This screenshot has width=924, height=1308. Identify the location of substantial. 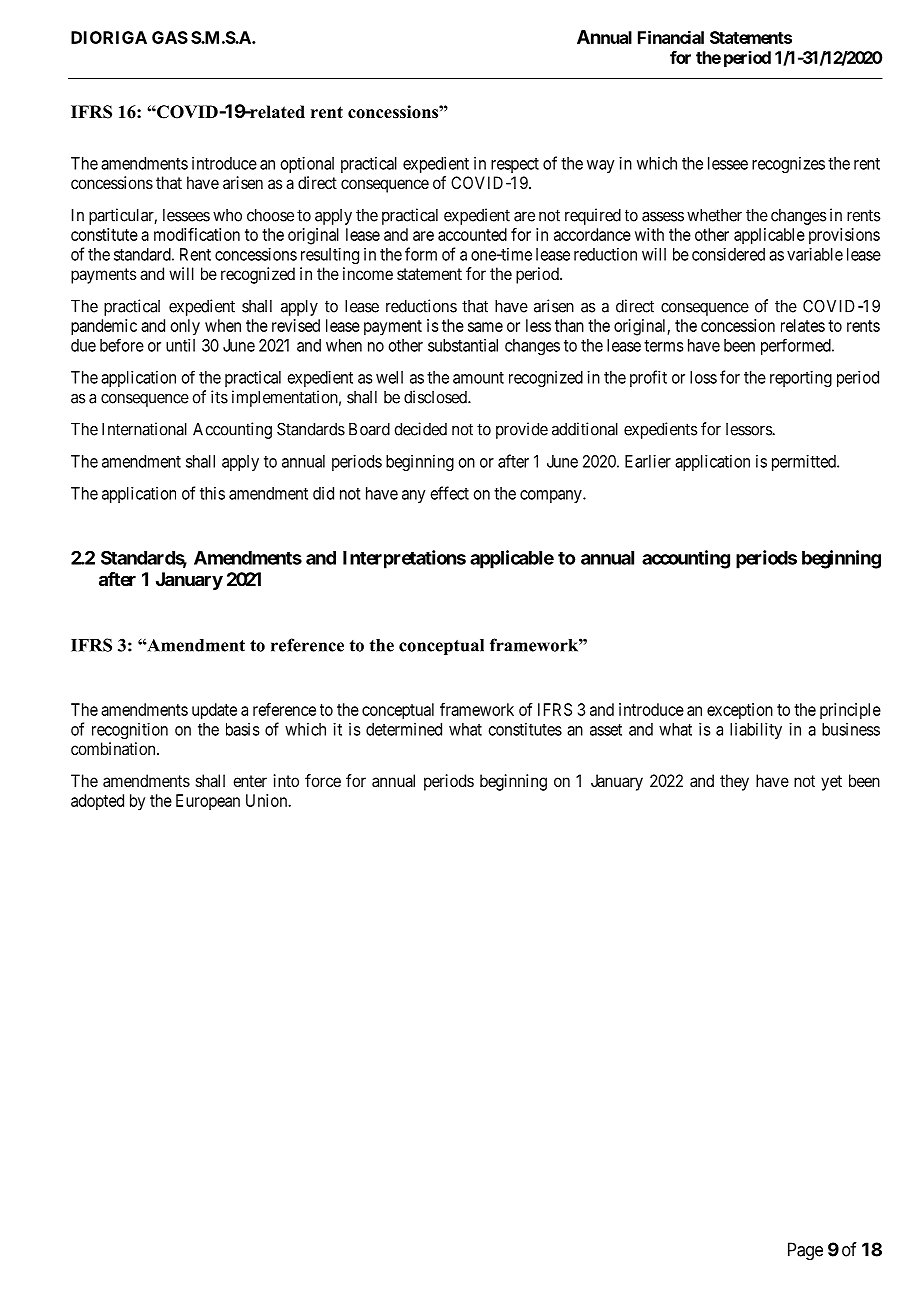
(463, 345).
